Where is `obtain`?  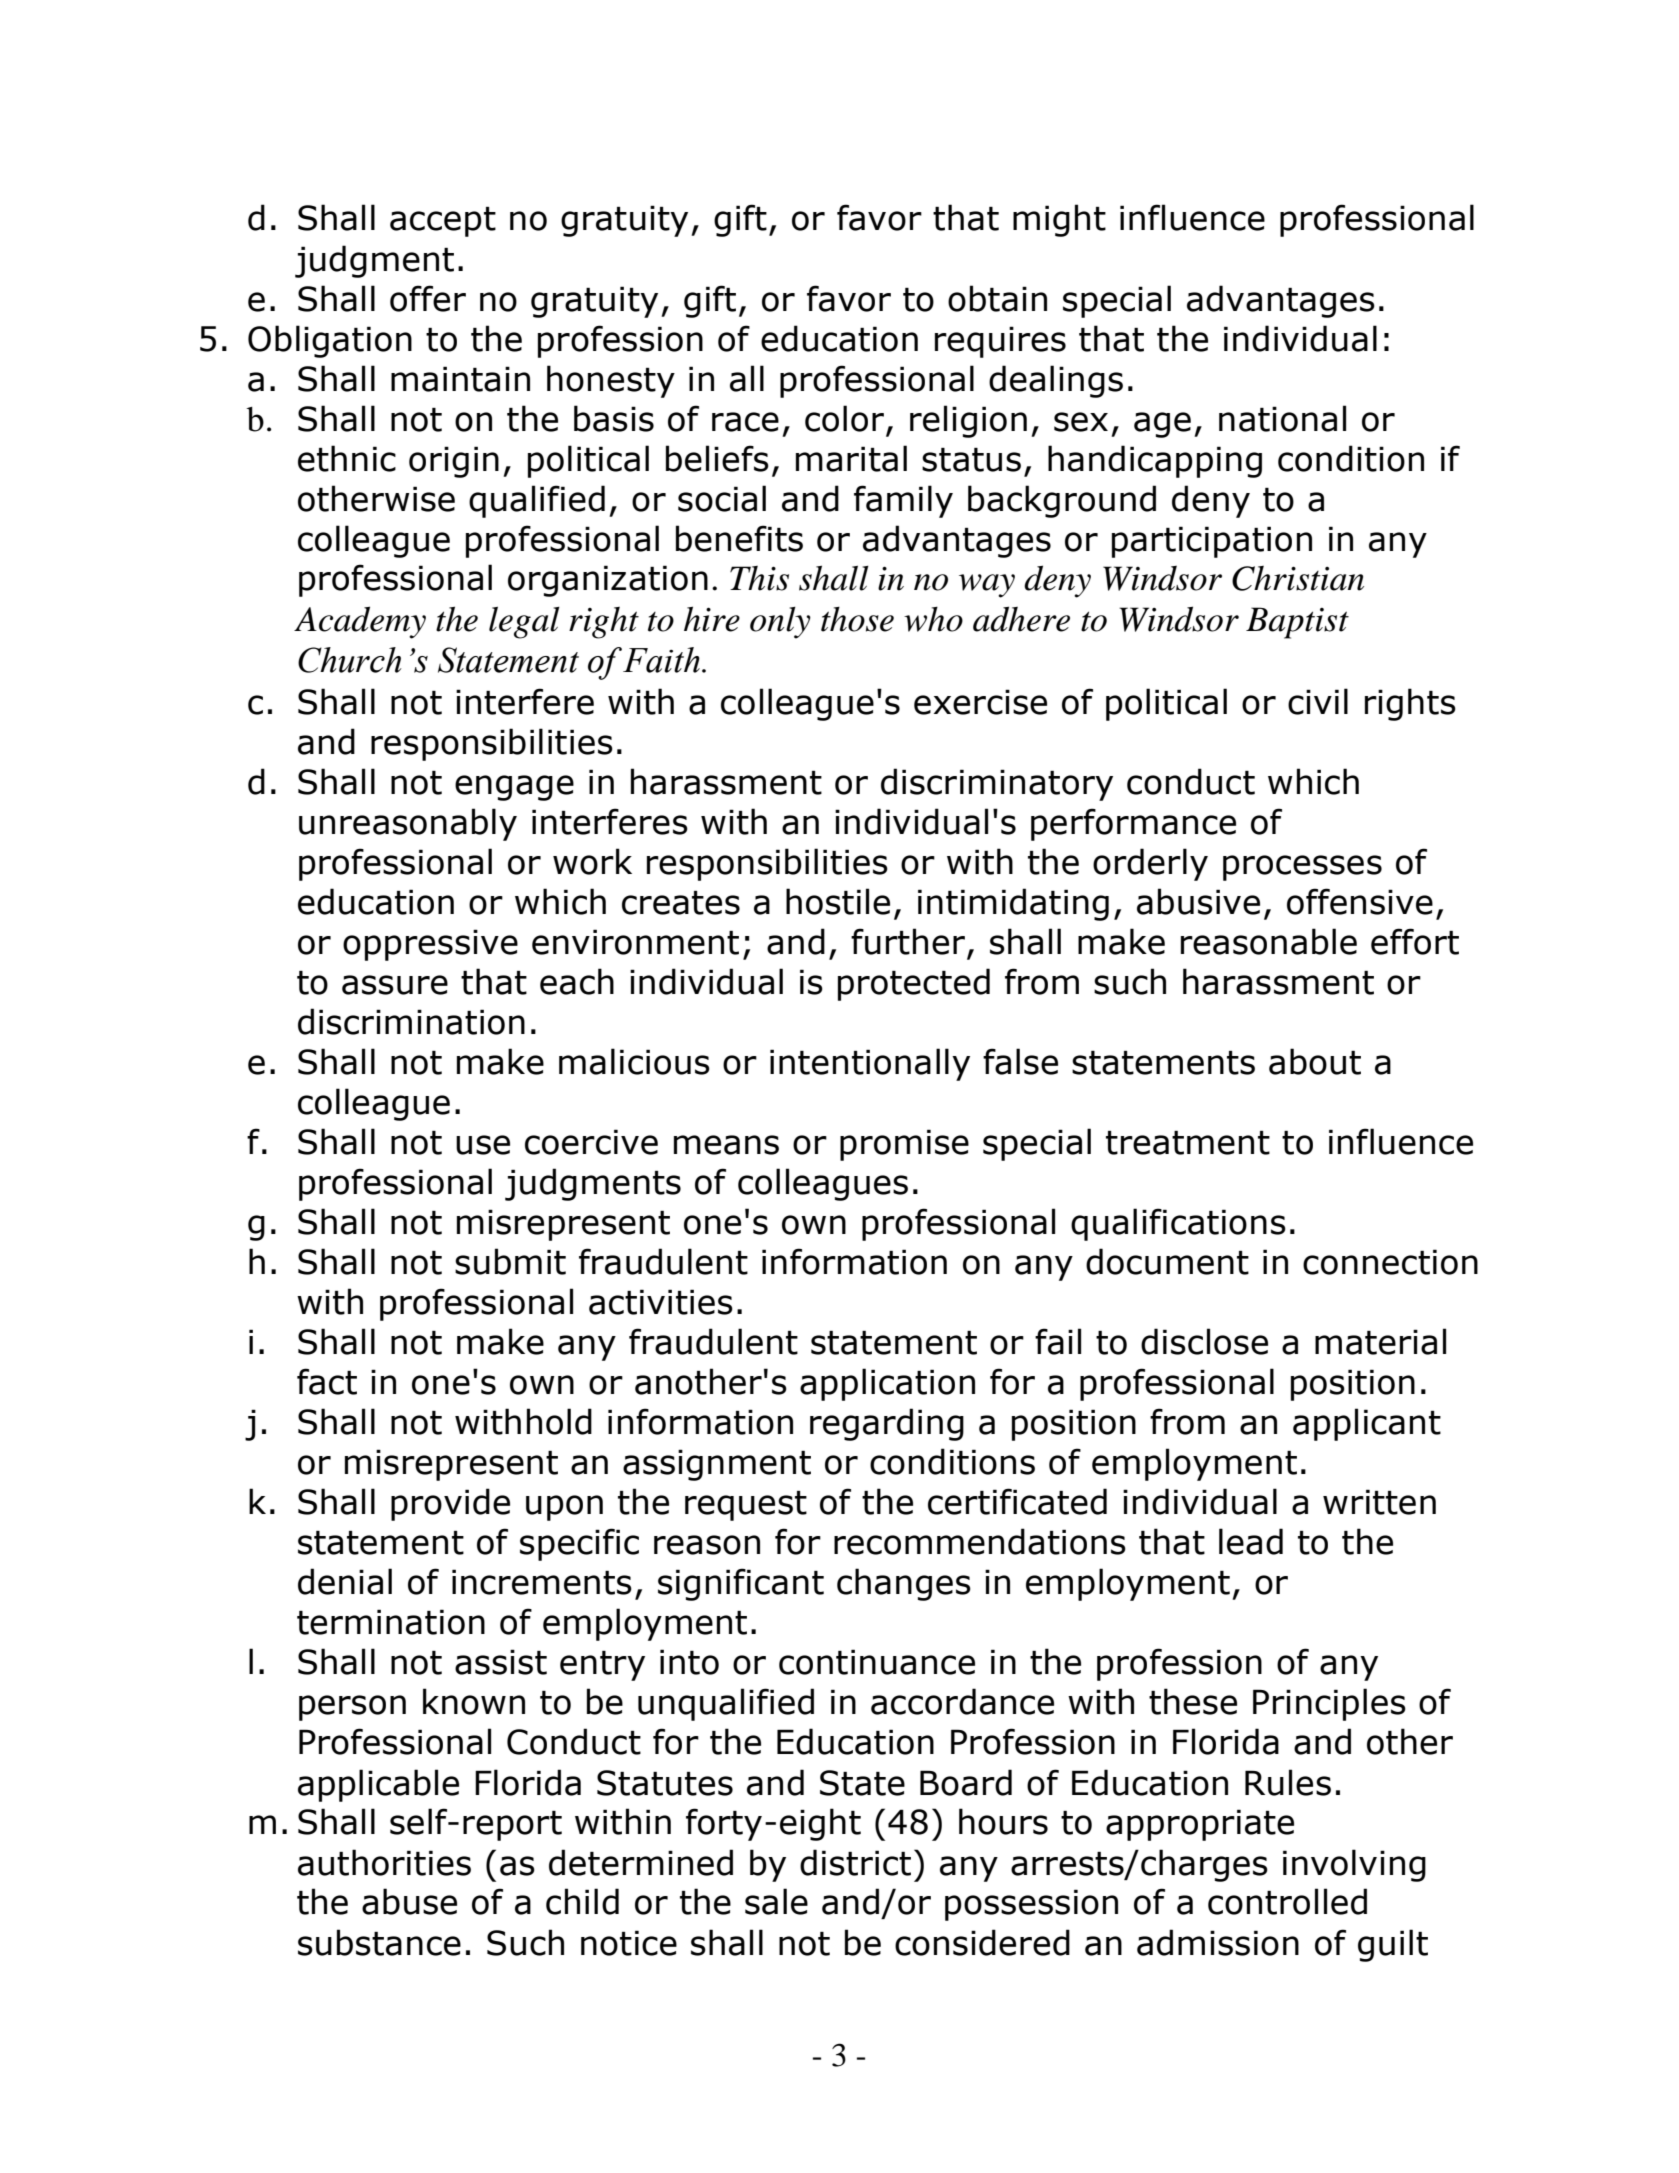 obtain is located at coordinates (997, 298).
